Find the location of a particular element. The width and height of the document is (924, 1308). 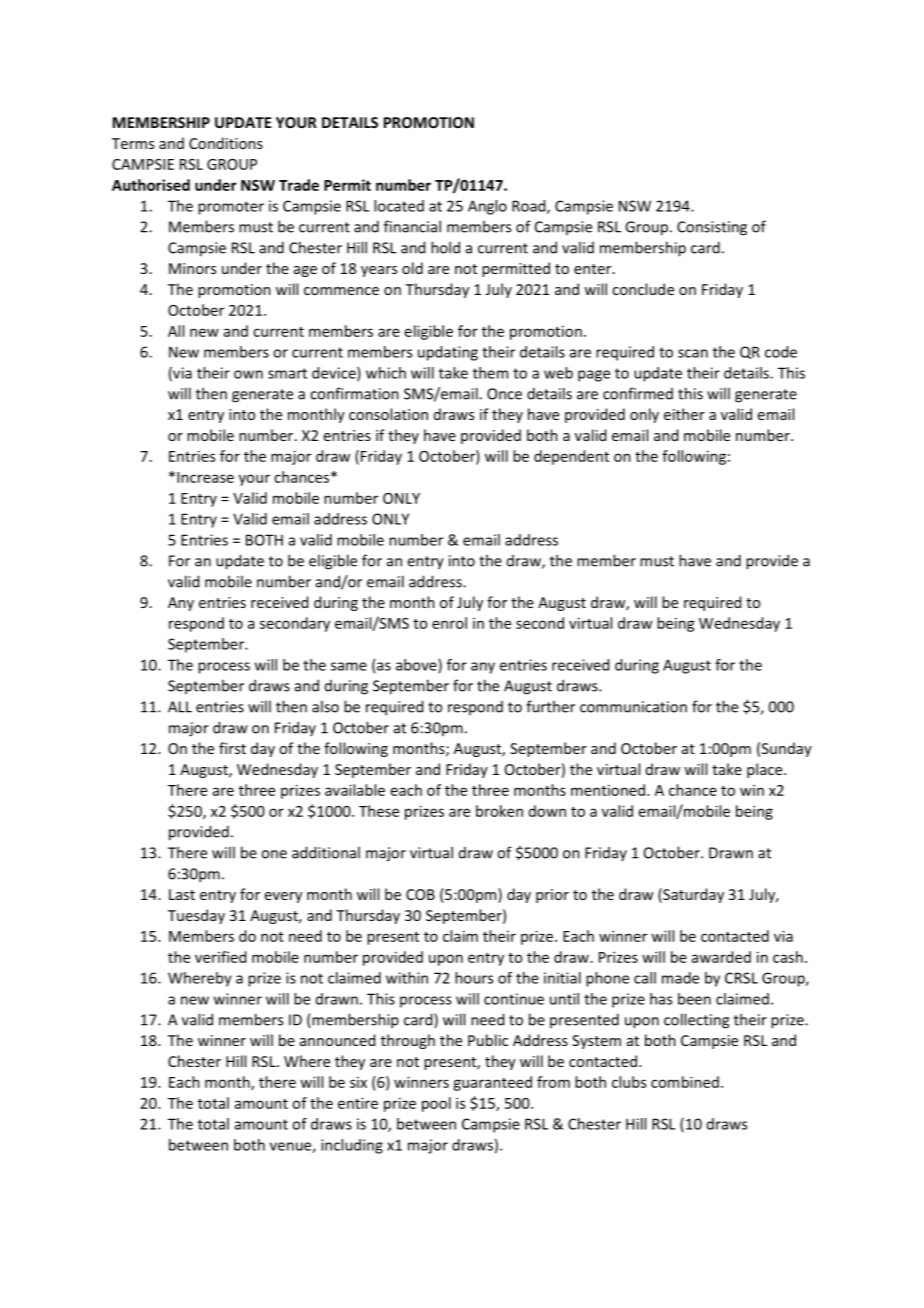

combined is located at coordinates (685, 1082).
